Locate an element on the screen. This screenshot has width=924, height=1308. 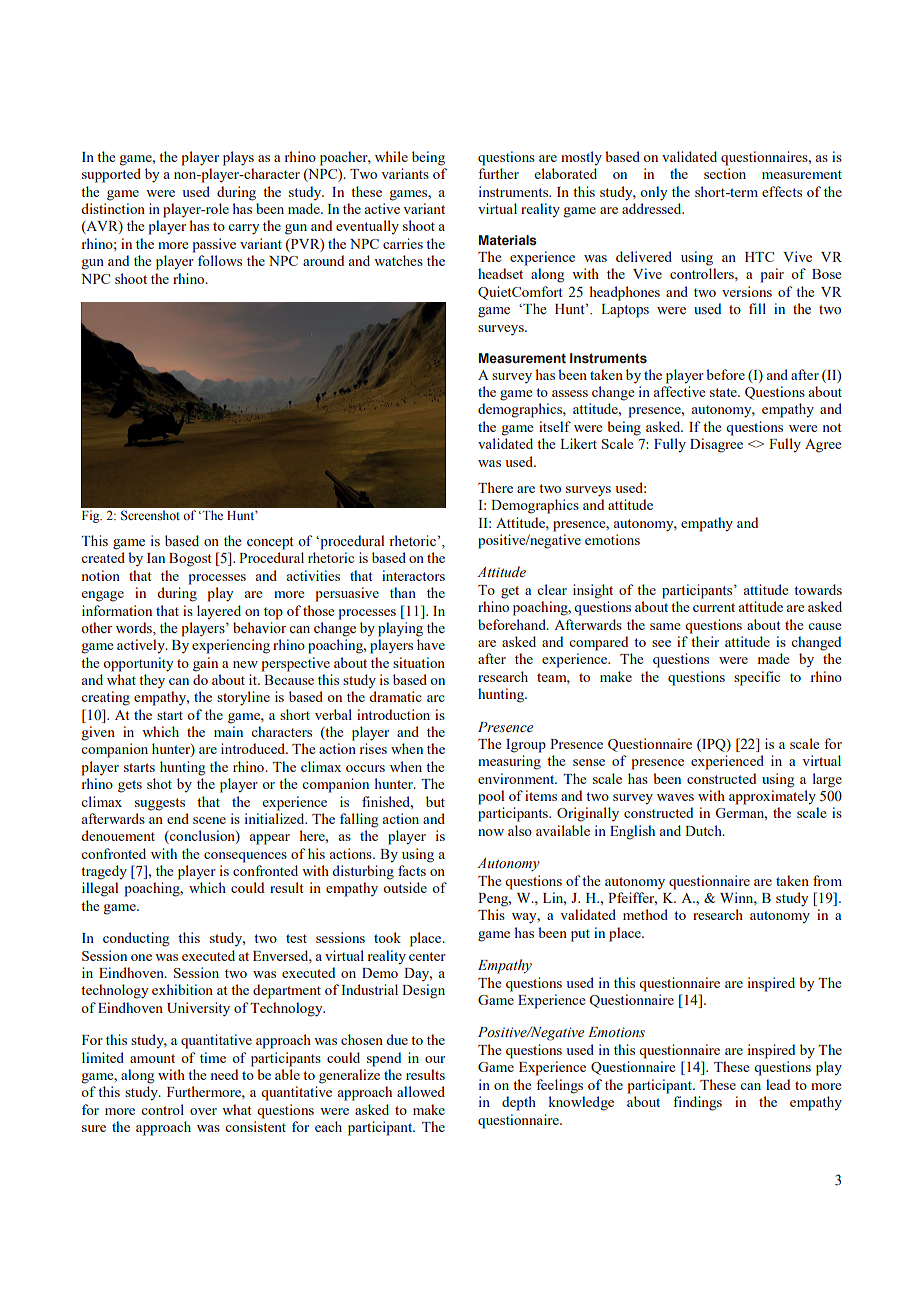
Dutch is located at coordinates (704, 830).
